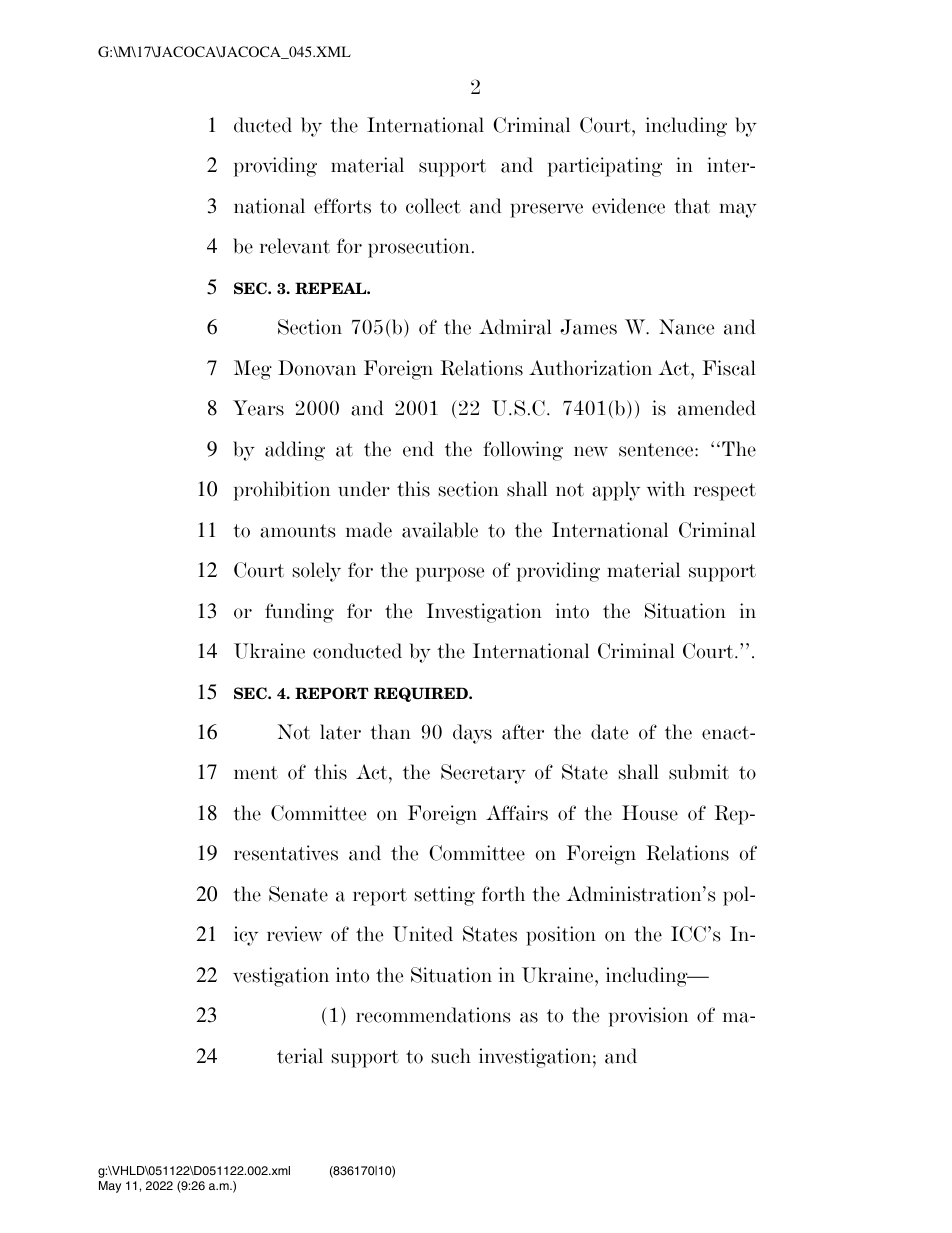  I want to click on later, so click(340, 732).
